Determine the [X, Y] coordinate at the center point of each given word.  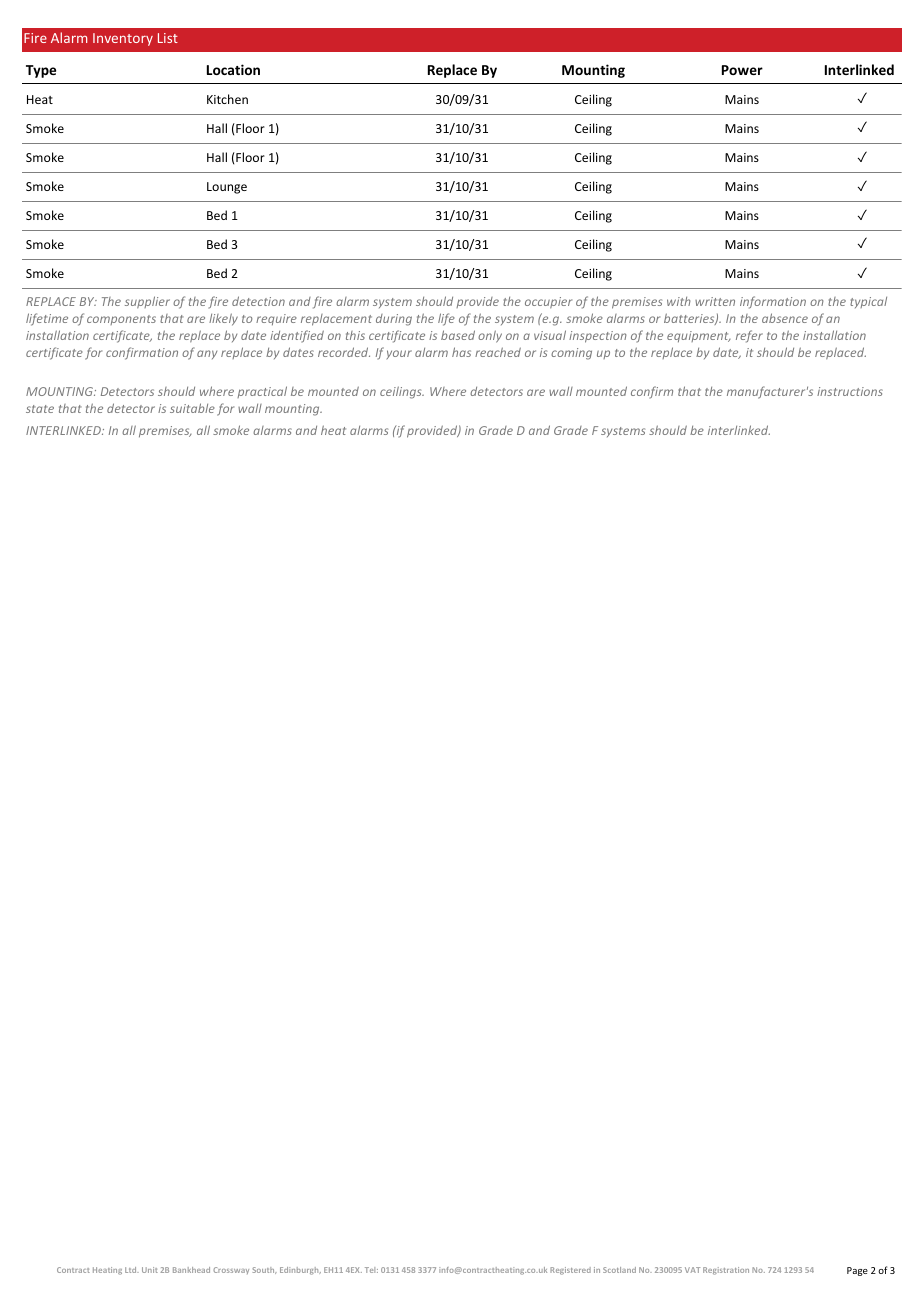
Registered [570, 1271]
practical [262, 392]
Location [233, 69]
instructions [850, 391]
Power [742, 70]
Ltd [132, 1270]
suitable [192, 408]
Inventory [123, 39]
